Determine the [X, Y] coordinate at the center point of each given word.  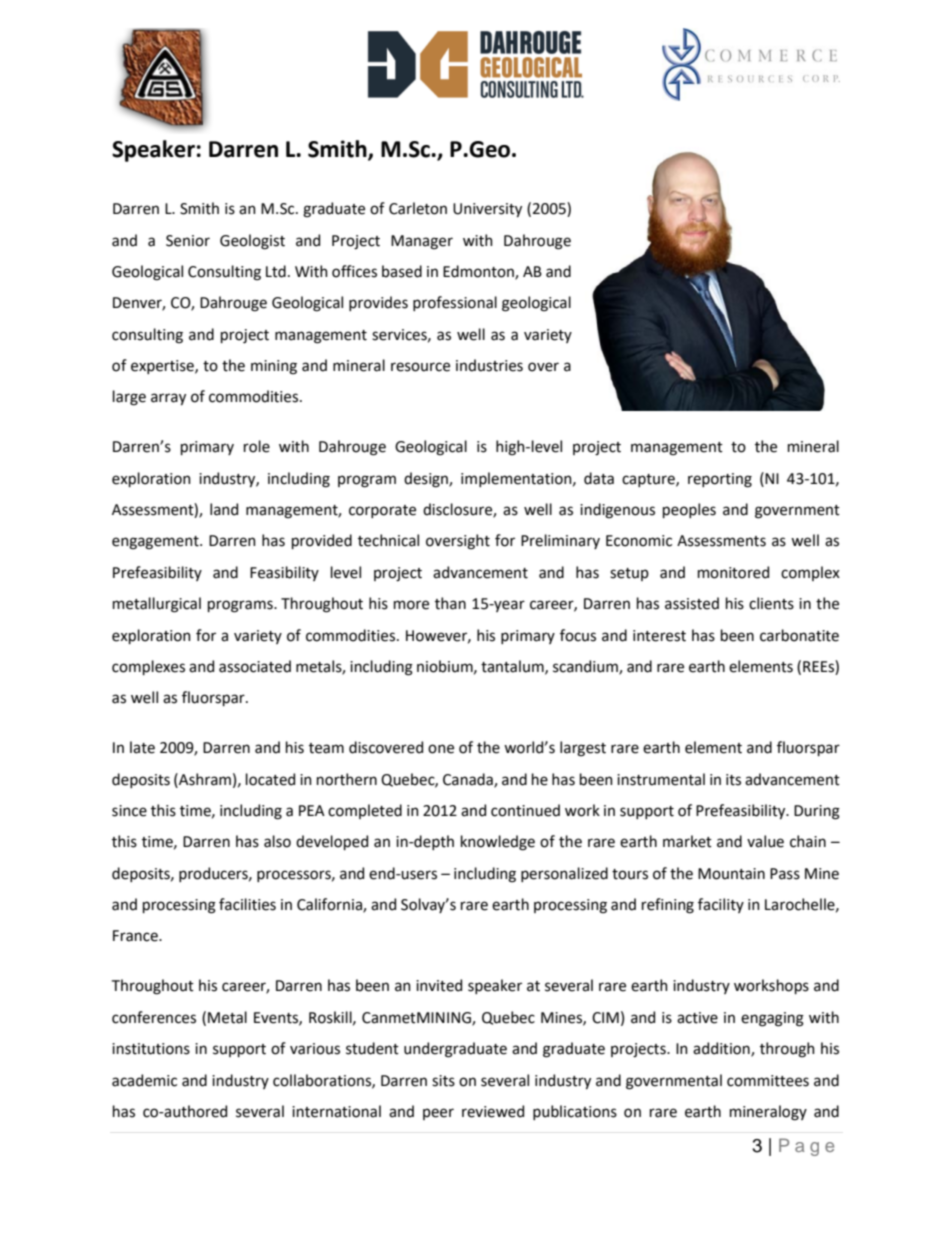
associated [255, 666]
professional [455, 303]
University [487, 210]
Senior [188, 241]
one [441, 749]
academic [144, 1080]
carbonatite [799, 635]
